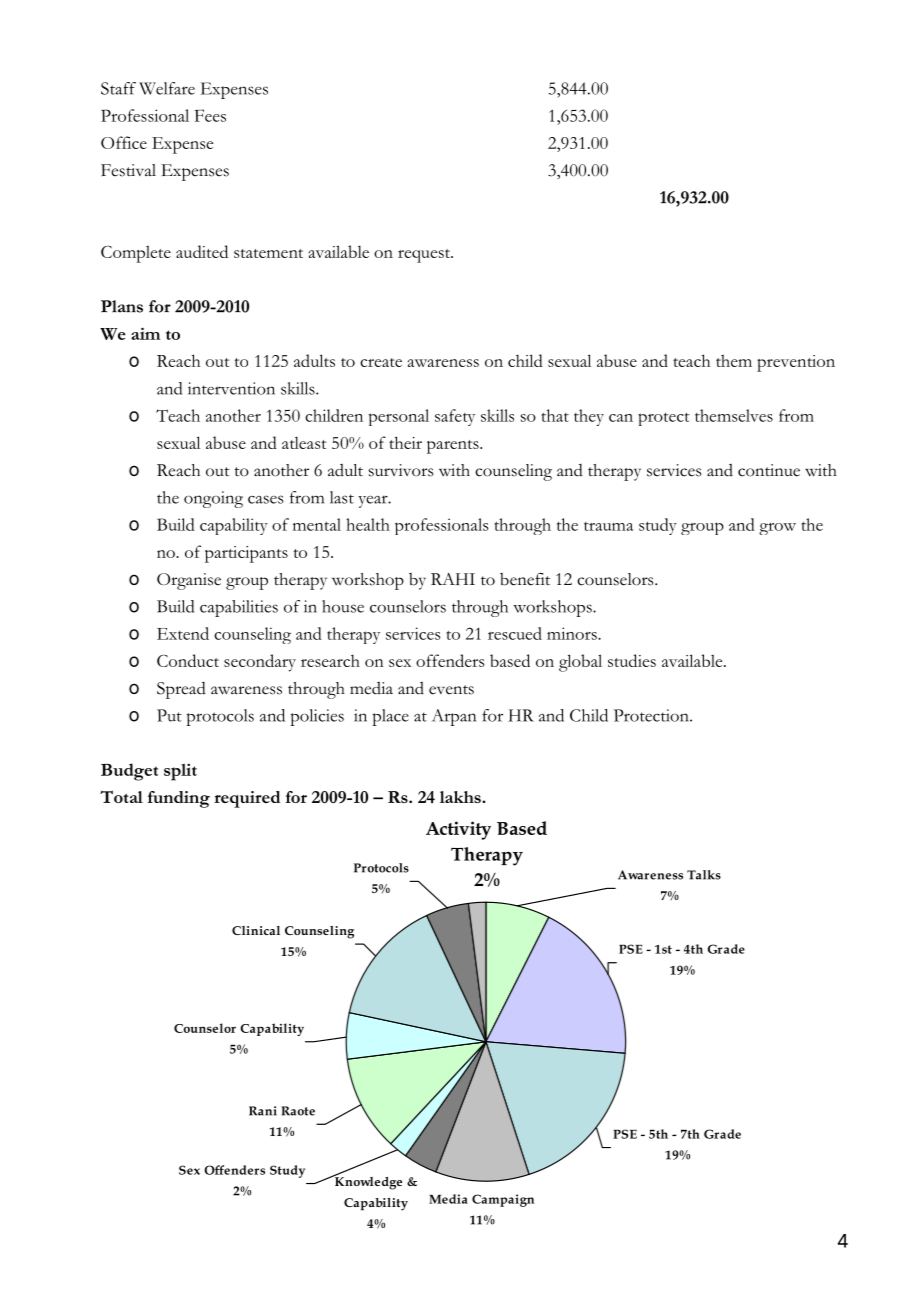 The height and width of the screenshot is (1308, 924). Describe the element at coordinates (425, 256) in the screenshot. I see `request` at that location.
